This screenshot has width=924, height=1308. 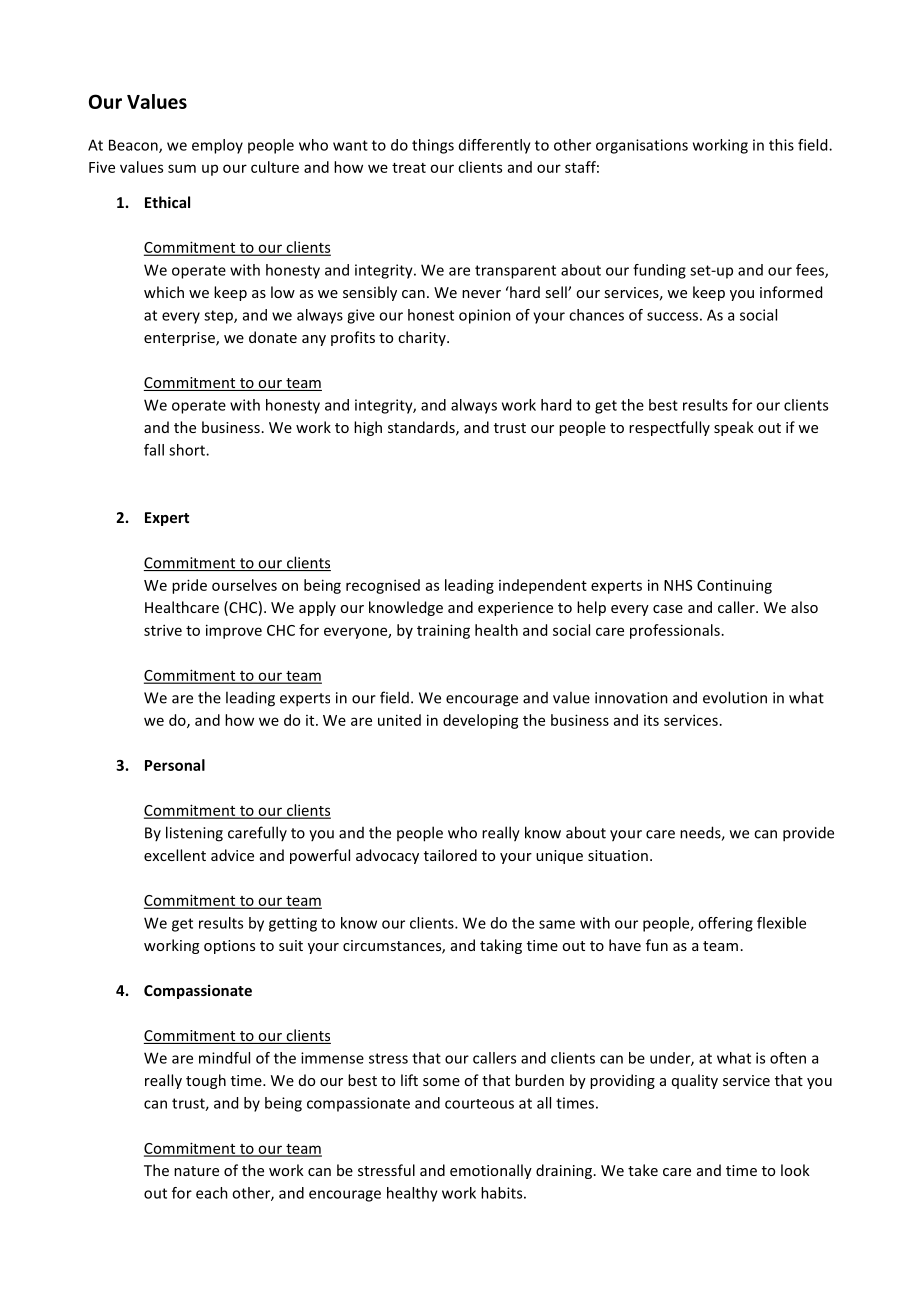 What do you see at coordinates (491, 1171) in the screenshot?
I see `emotionally` at bounding box center [491, 1171].
